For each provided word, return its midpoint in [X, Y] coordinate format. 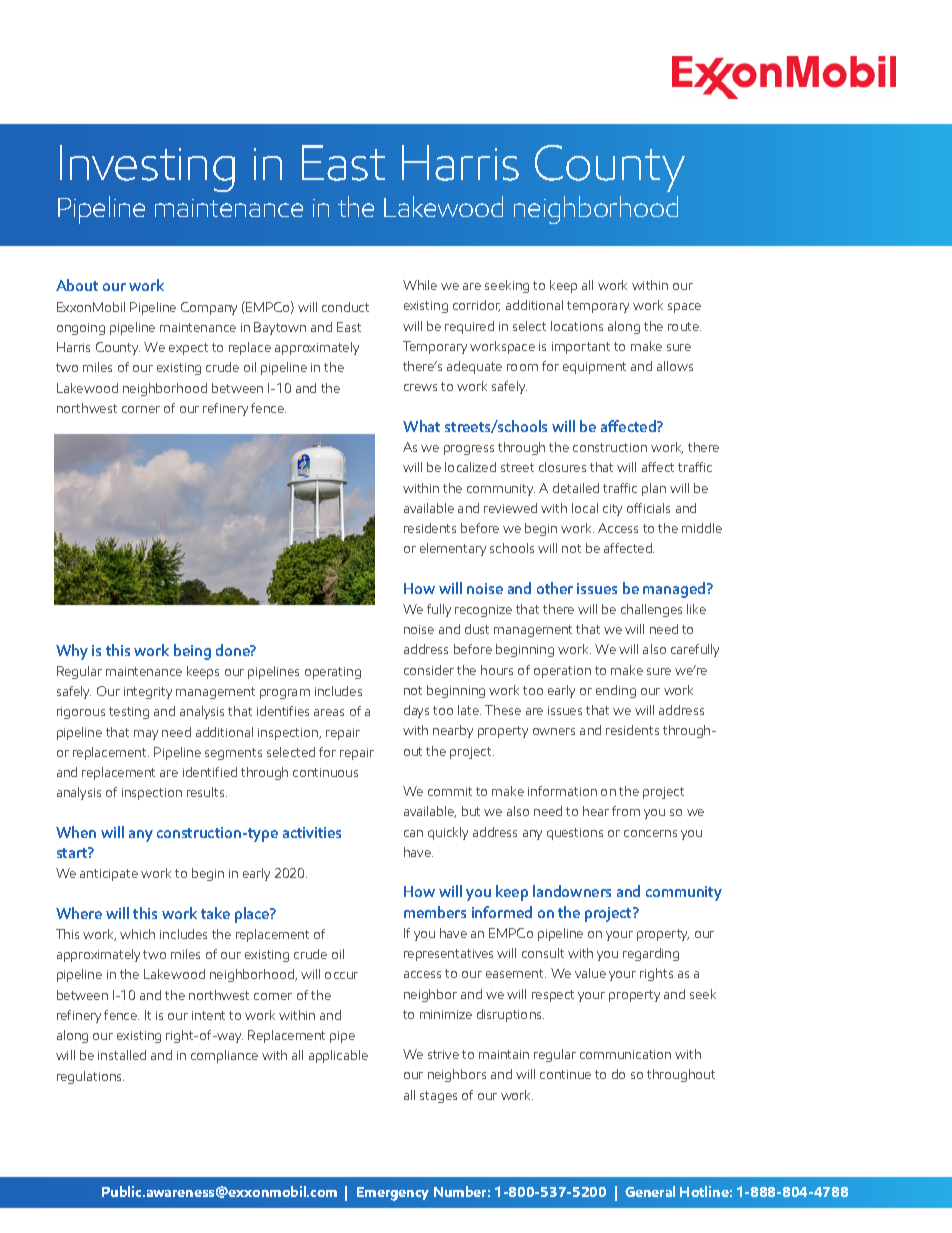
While [420, 285]
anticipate [109, 875]
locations [577, 326]
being [192, 652]
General [650, 1191]
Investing [147, 168]
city [612, 510]
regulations [90, 1077]
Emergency [393, 1194]
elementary [453, 549]
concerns [650, 833]
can [413, 833]
